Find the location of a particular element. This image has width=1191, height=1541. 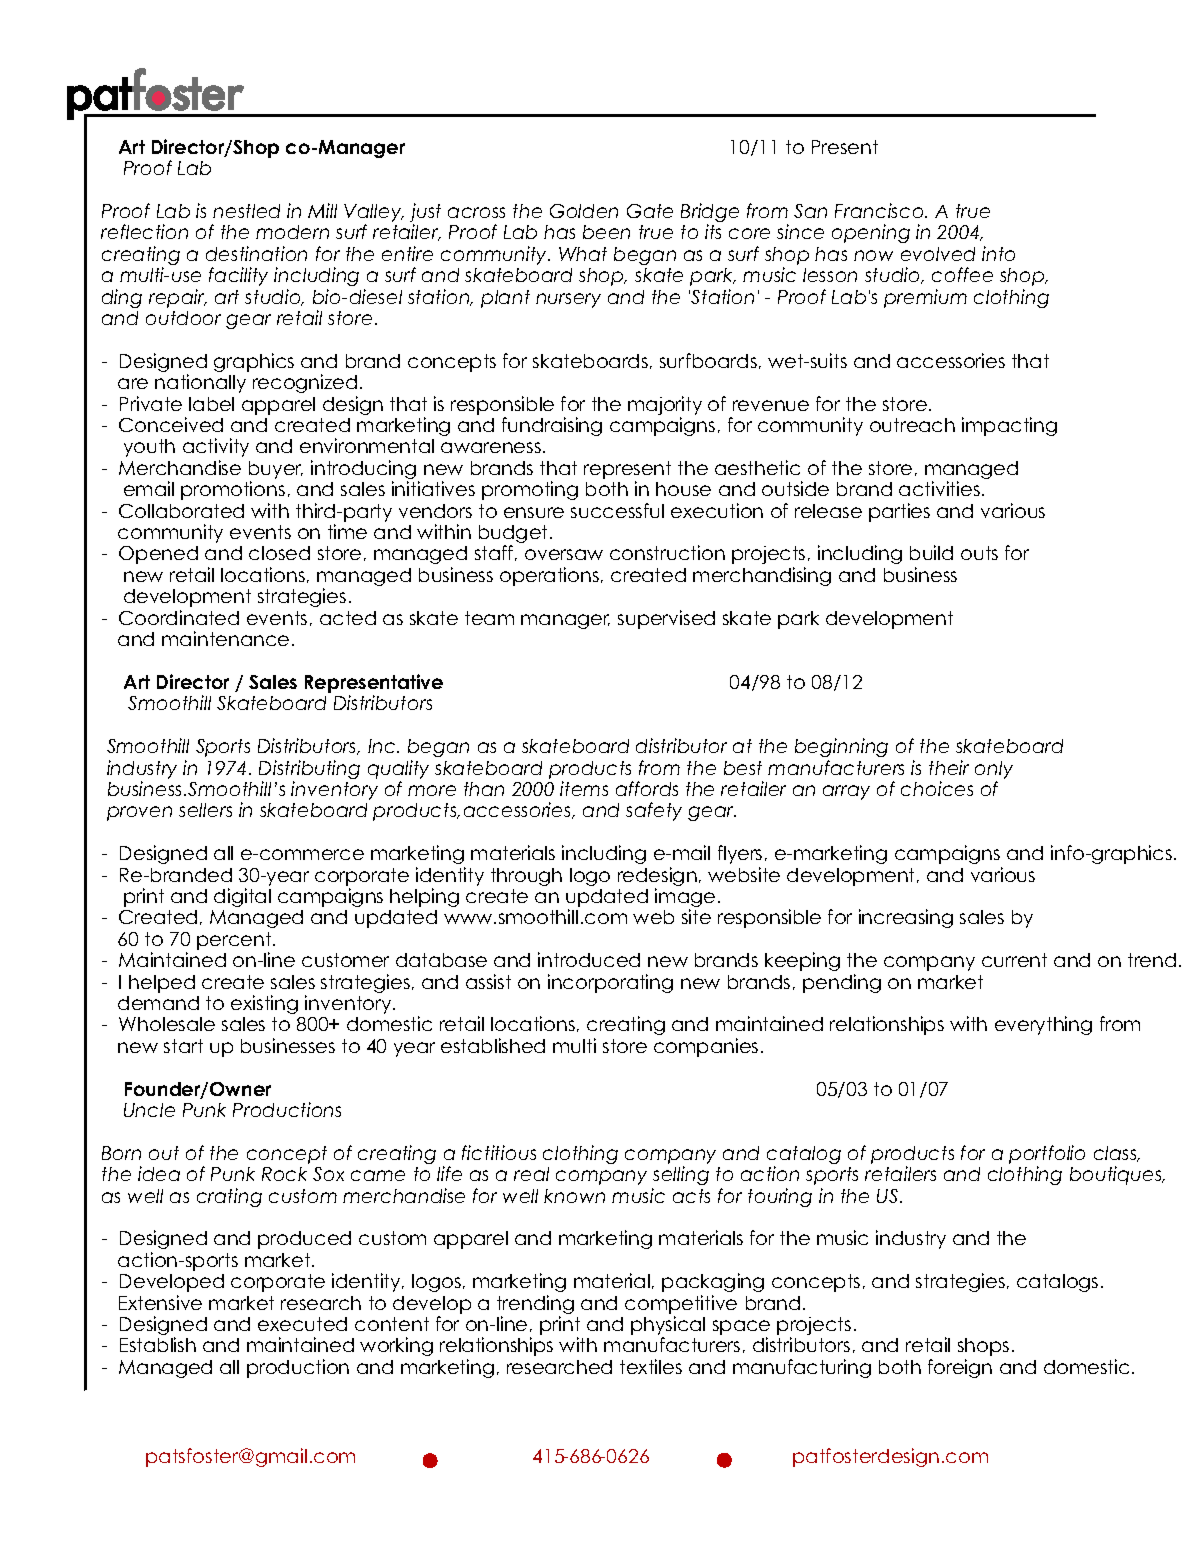

digital is located at coordinates (242, 897).
